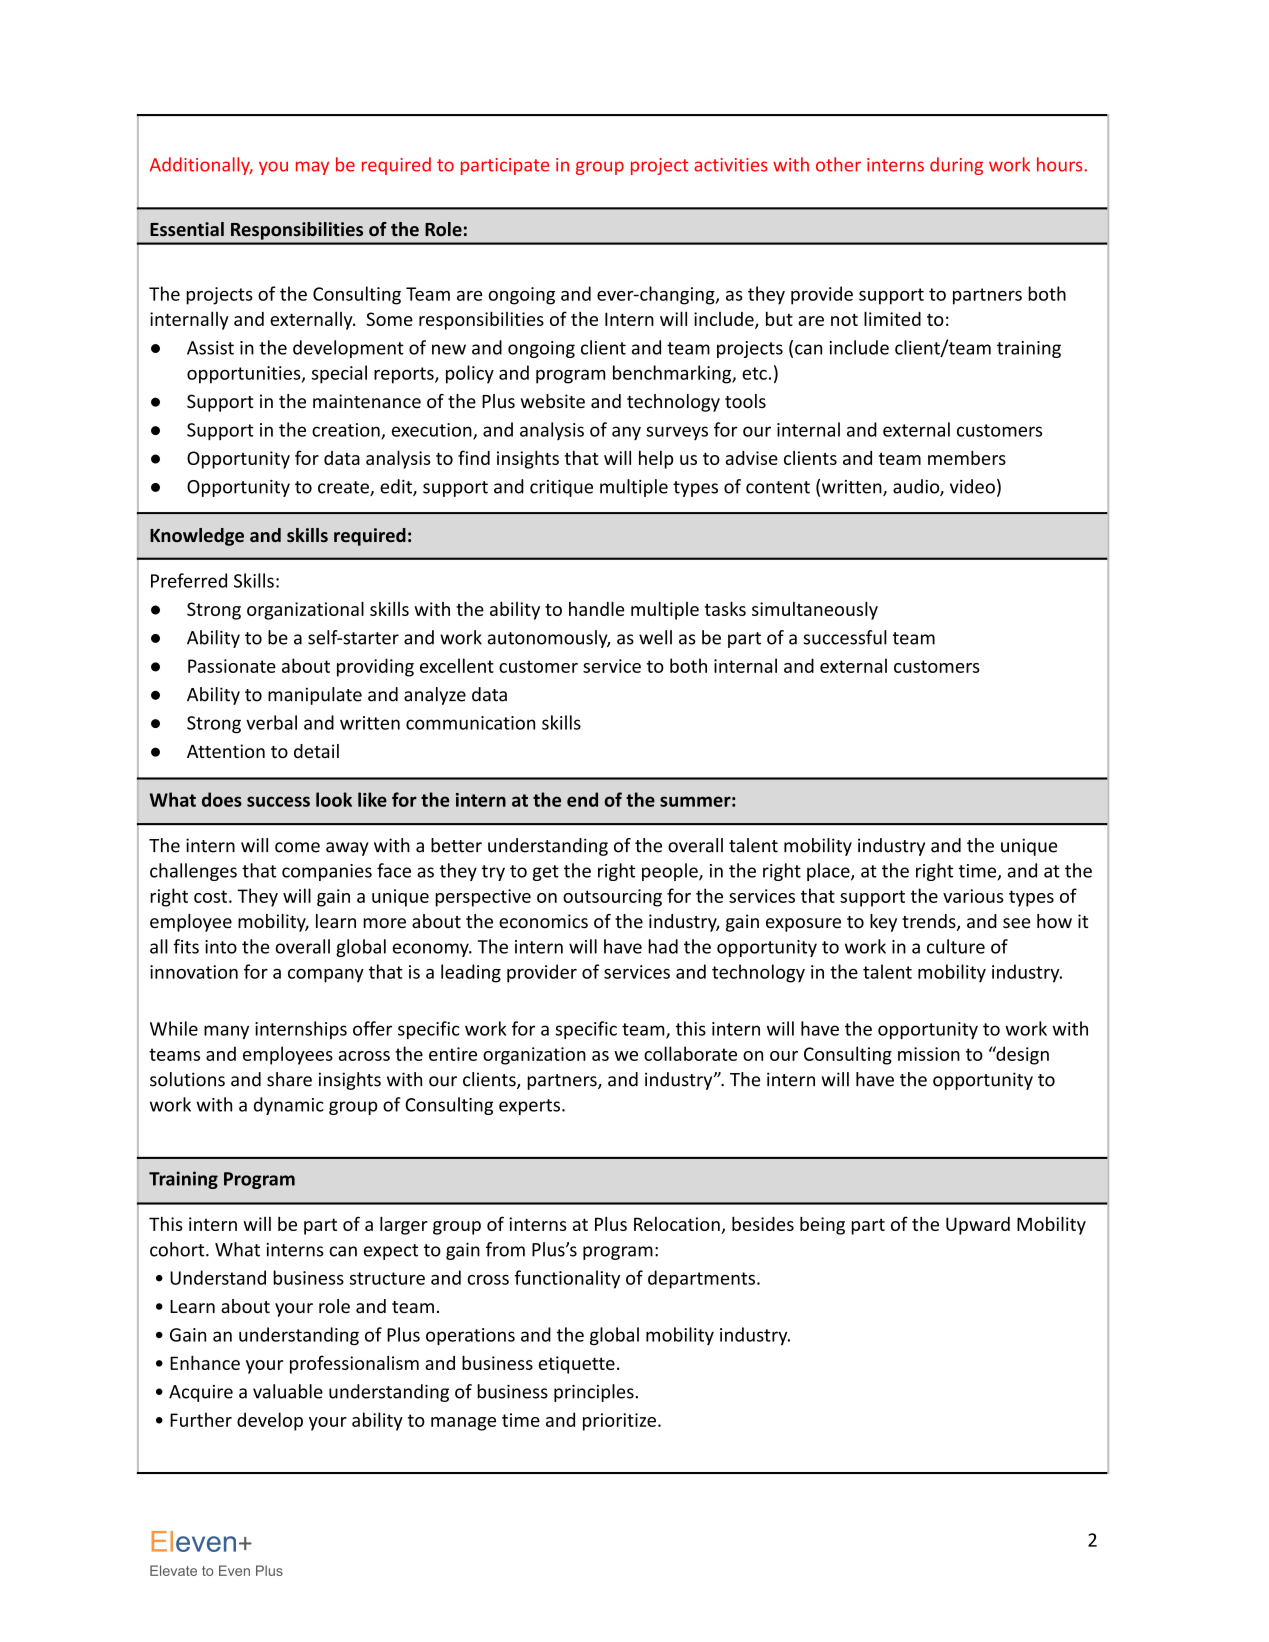  Describe the element at coordinates (173, 1570) in the page. I see `Elevate` at that location.
